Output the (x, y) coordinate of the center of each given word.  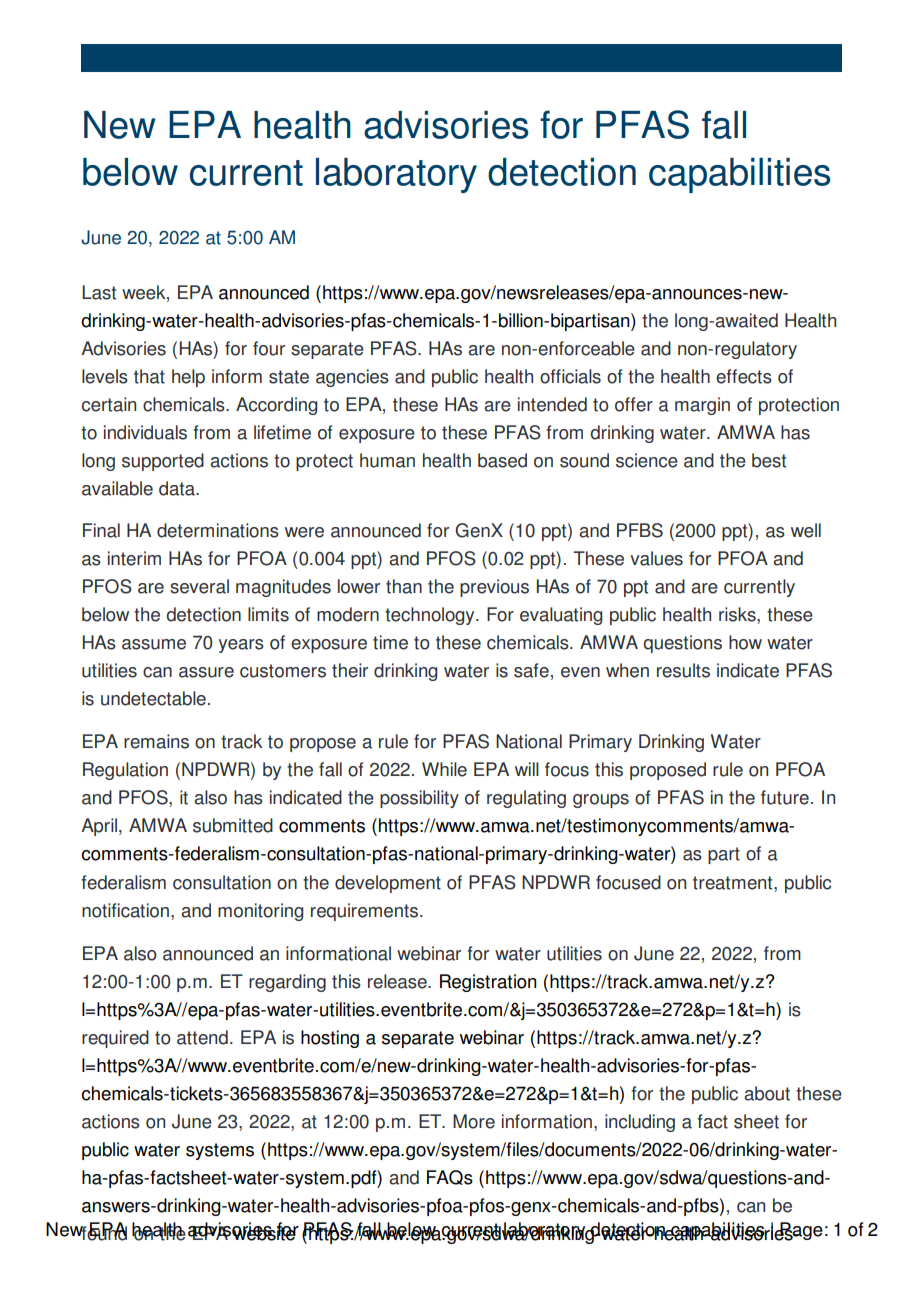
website (265, 1232)
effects (744, 376)
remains (156, 741)
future (785, 797)
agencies (352, 378)
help (188, 378)
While (444, 769)
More (474, 1121)
